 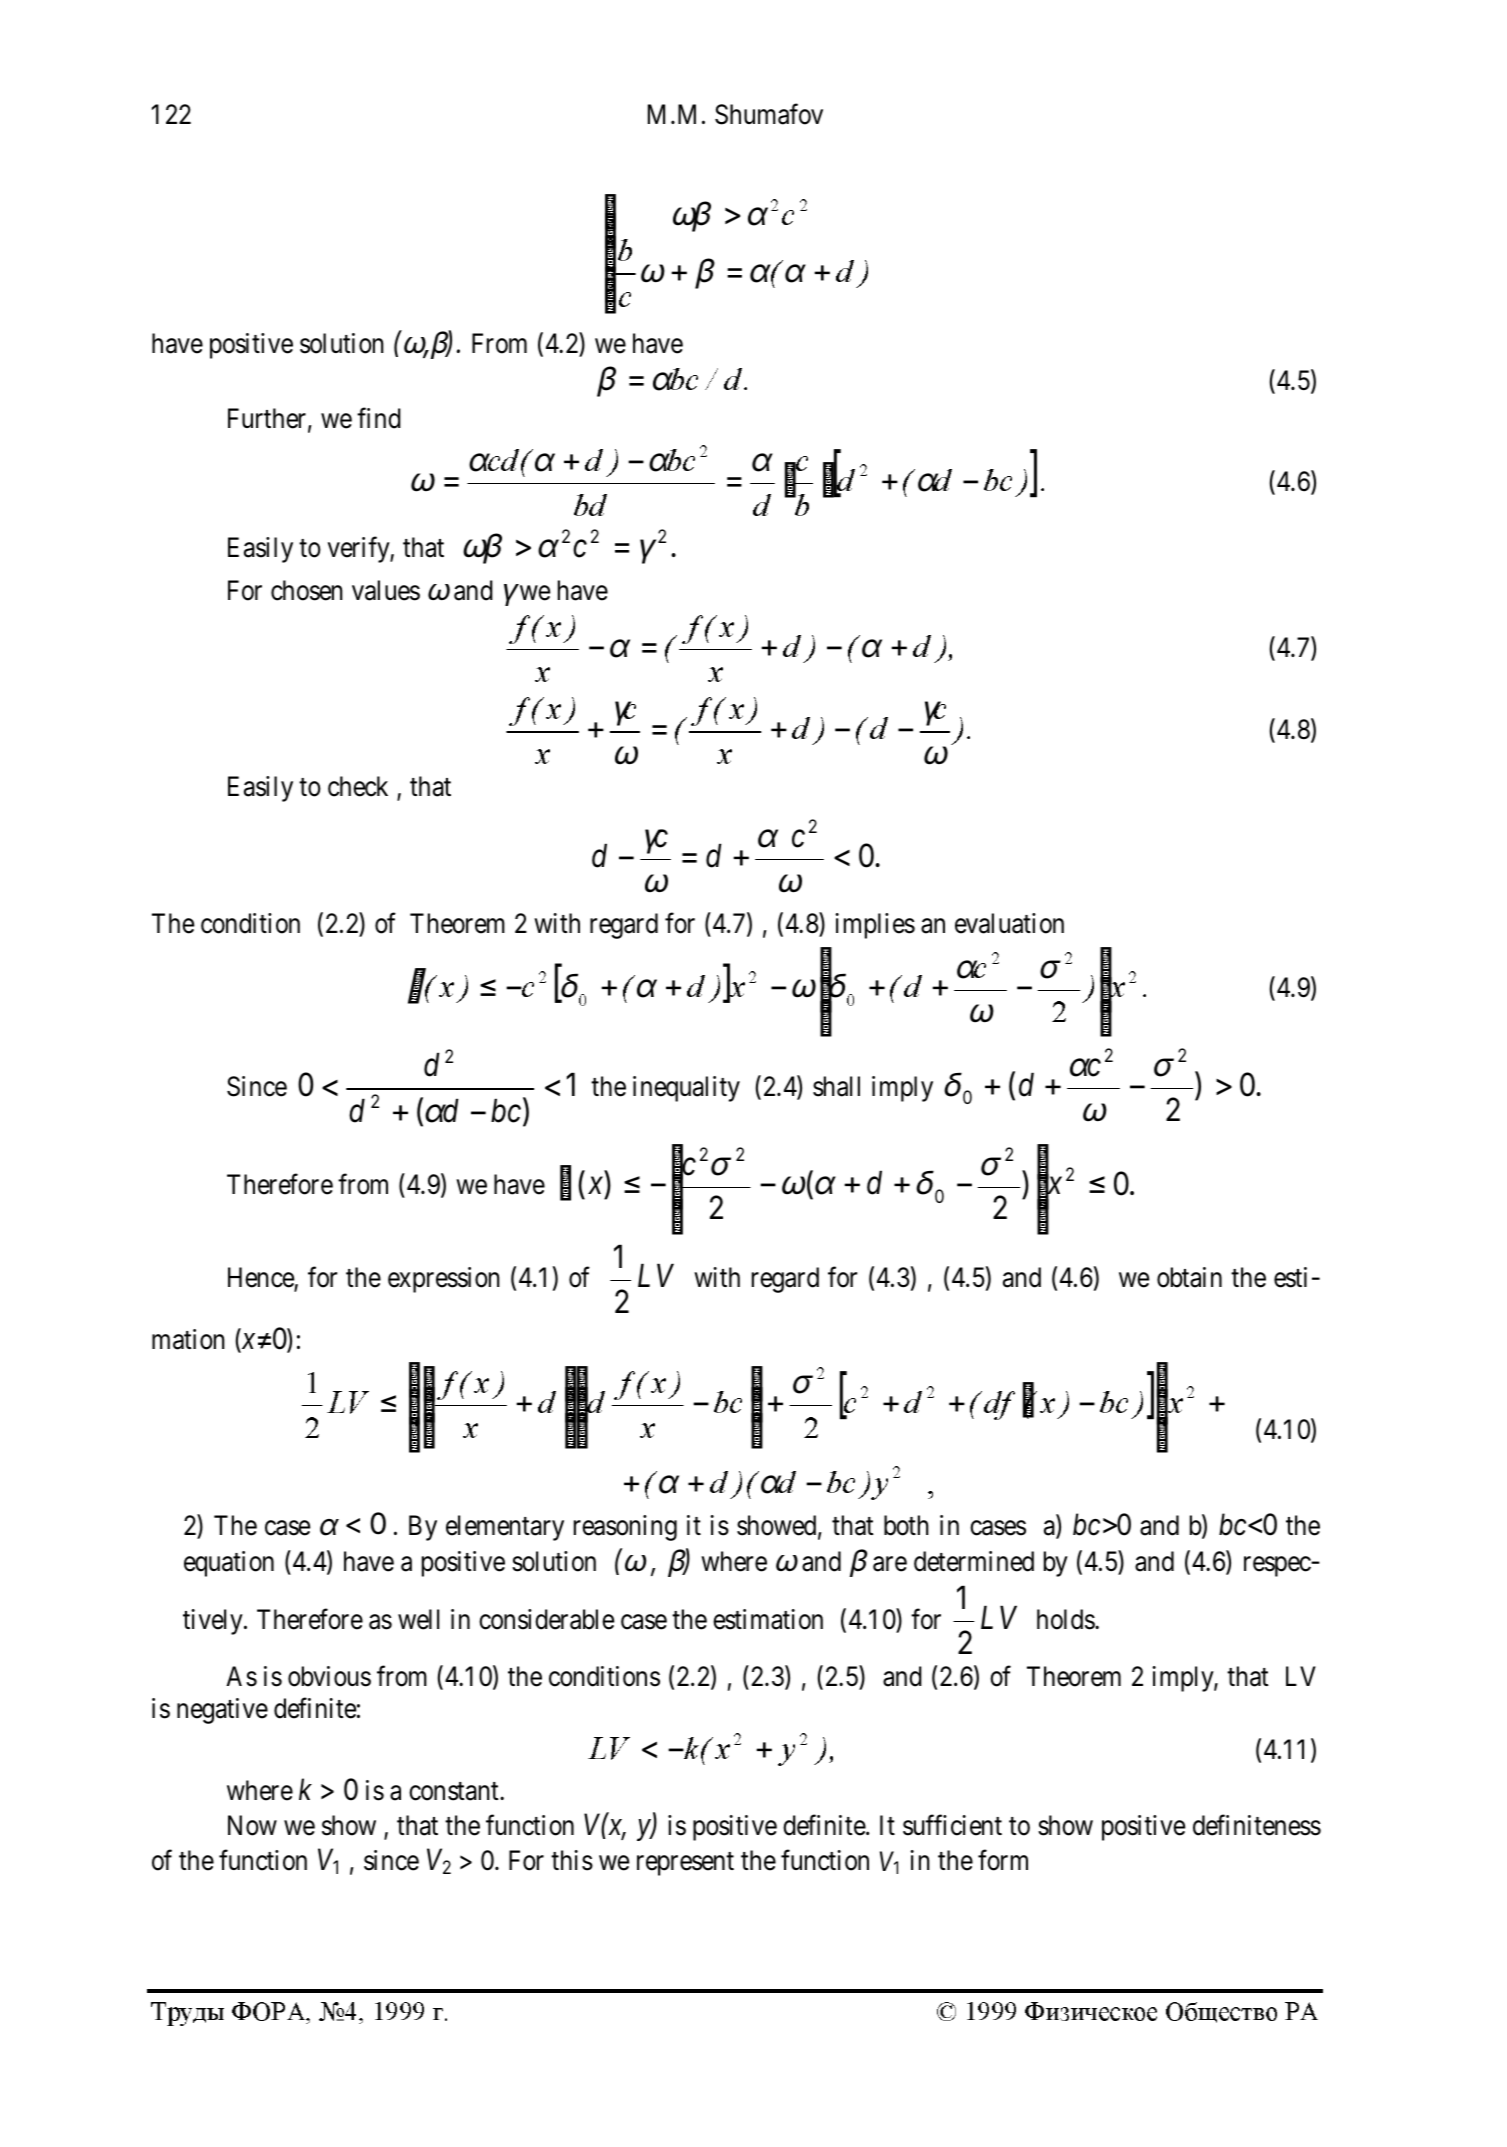 What do you see at coordinates (625, 1528) in the page?
I see `reasoning` at bounding box center [625, 1528].
